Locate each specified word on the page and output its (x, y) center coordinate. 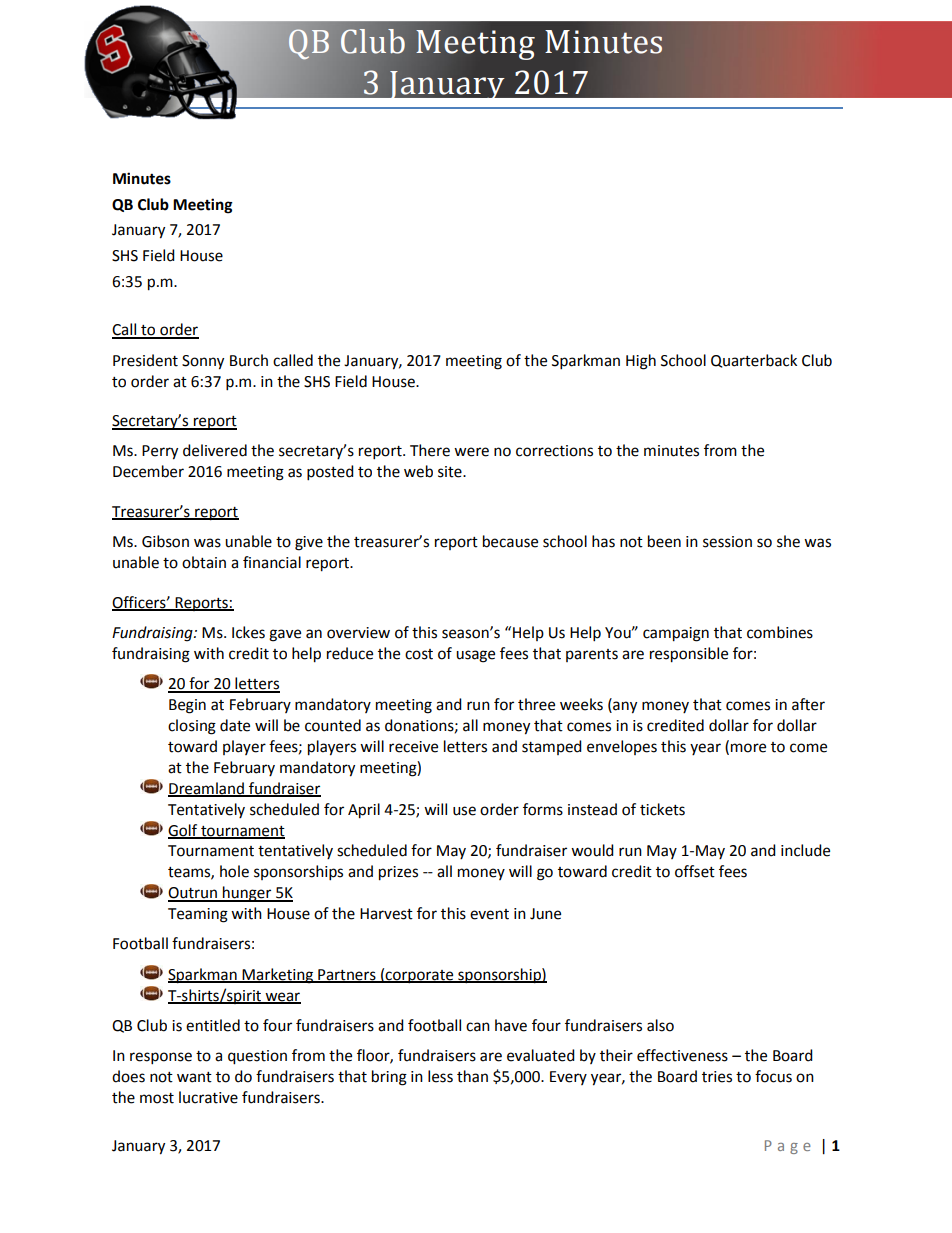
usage (475, 656)
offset (695, 871)
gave (285, 635)
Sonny (203, 362)
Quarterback (754, 361)
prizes (398, 873)
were (471, 452)
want (194, 1077)
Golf (184, 831)
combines (780, 632)
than (472, 1076)
